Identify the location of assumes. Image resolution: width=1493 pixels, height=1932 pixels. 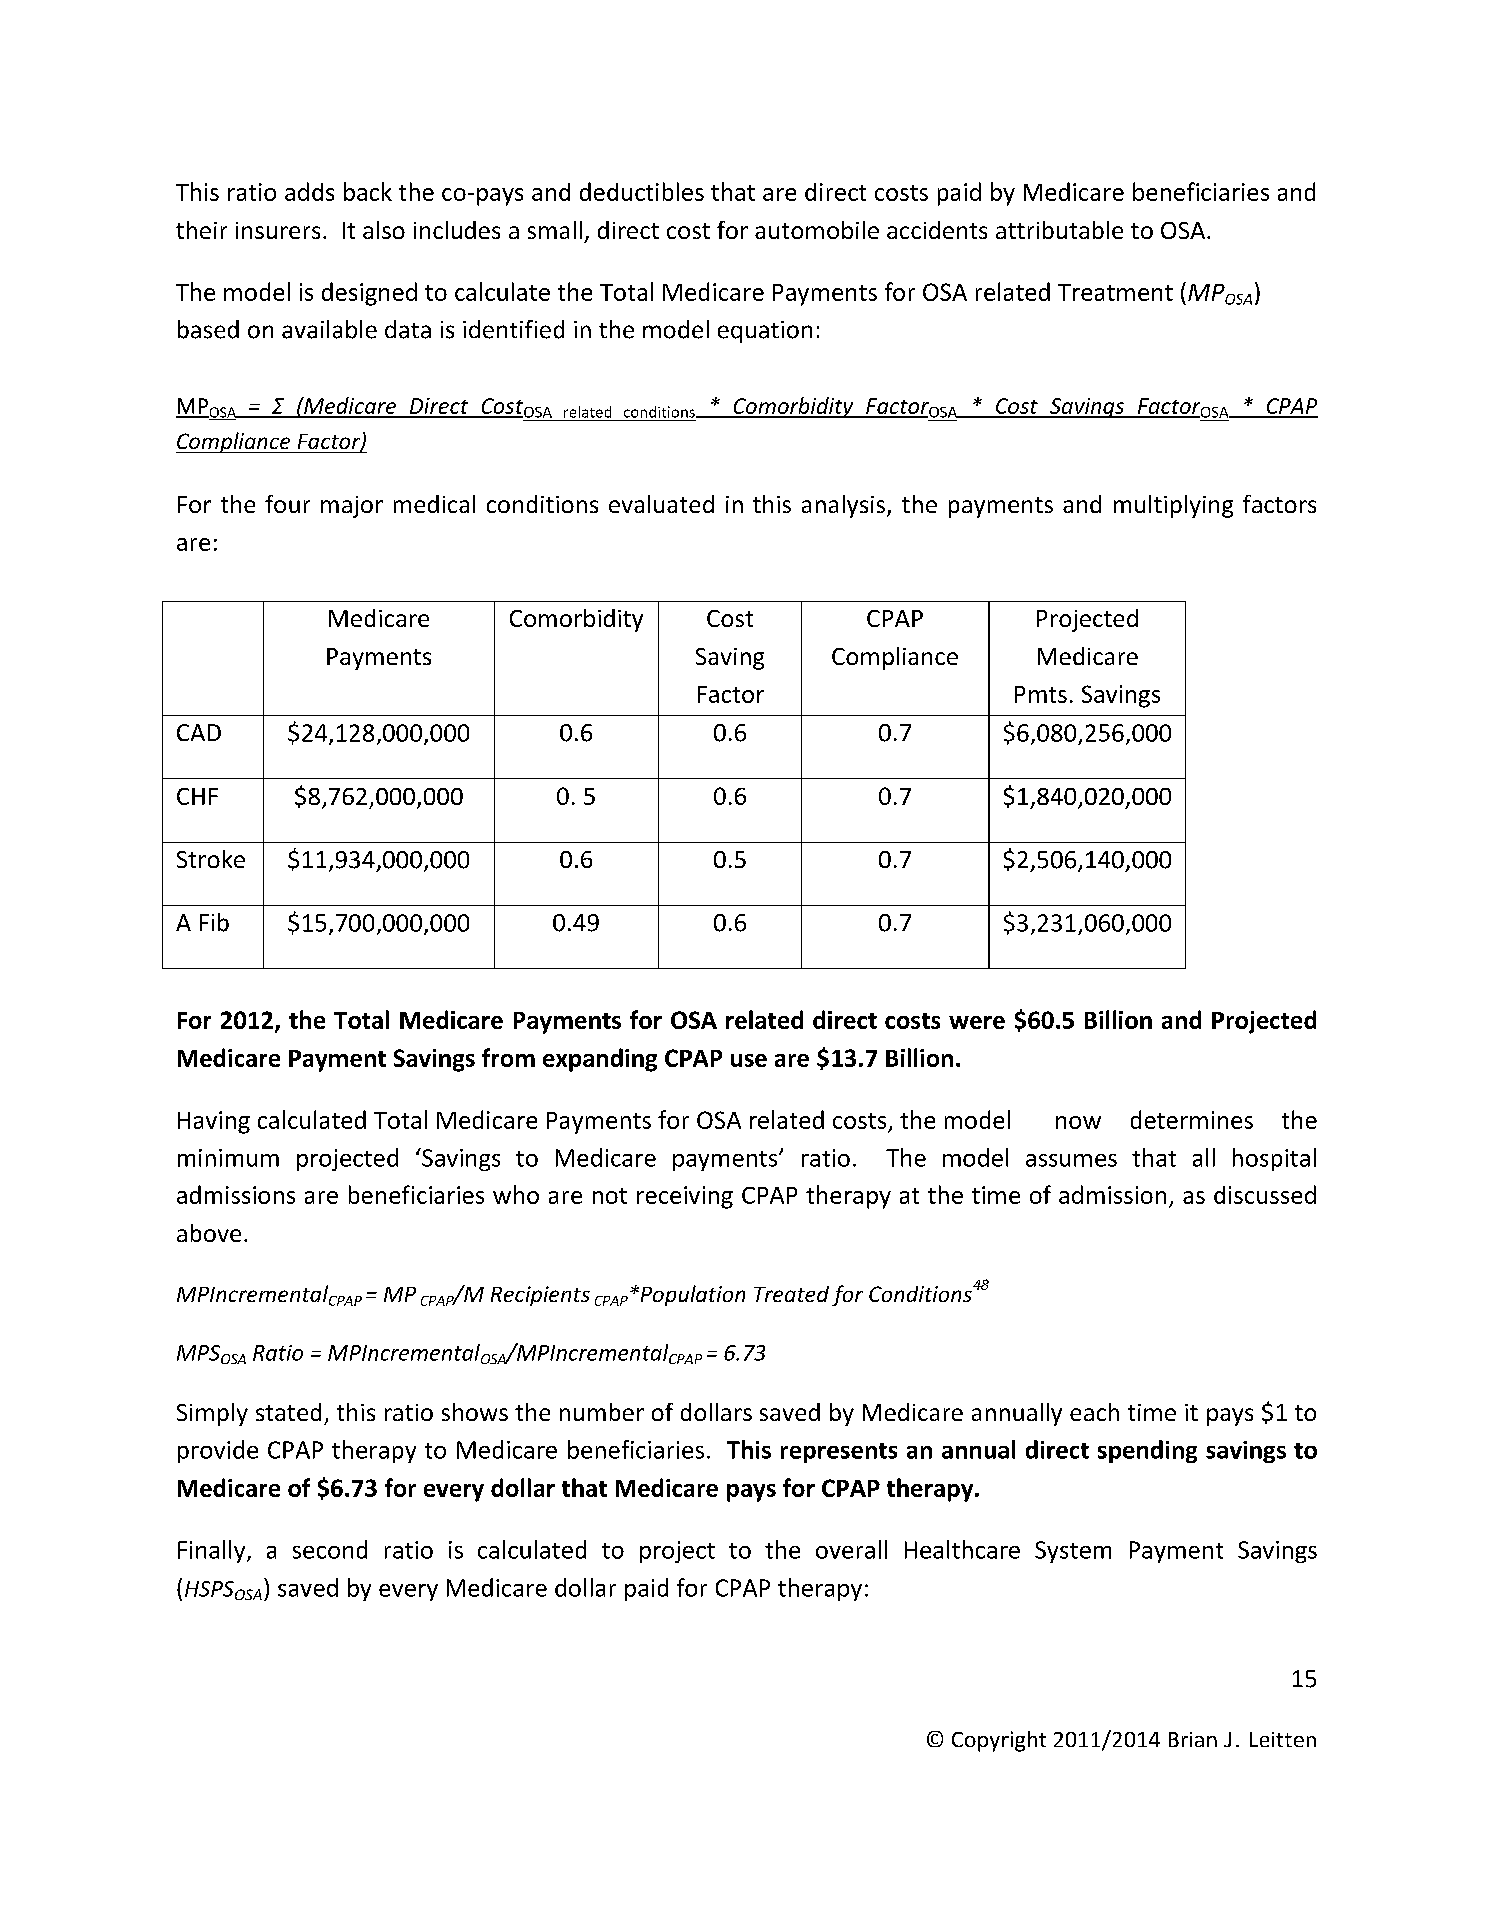
(1071, 1160).
